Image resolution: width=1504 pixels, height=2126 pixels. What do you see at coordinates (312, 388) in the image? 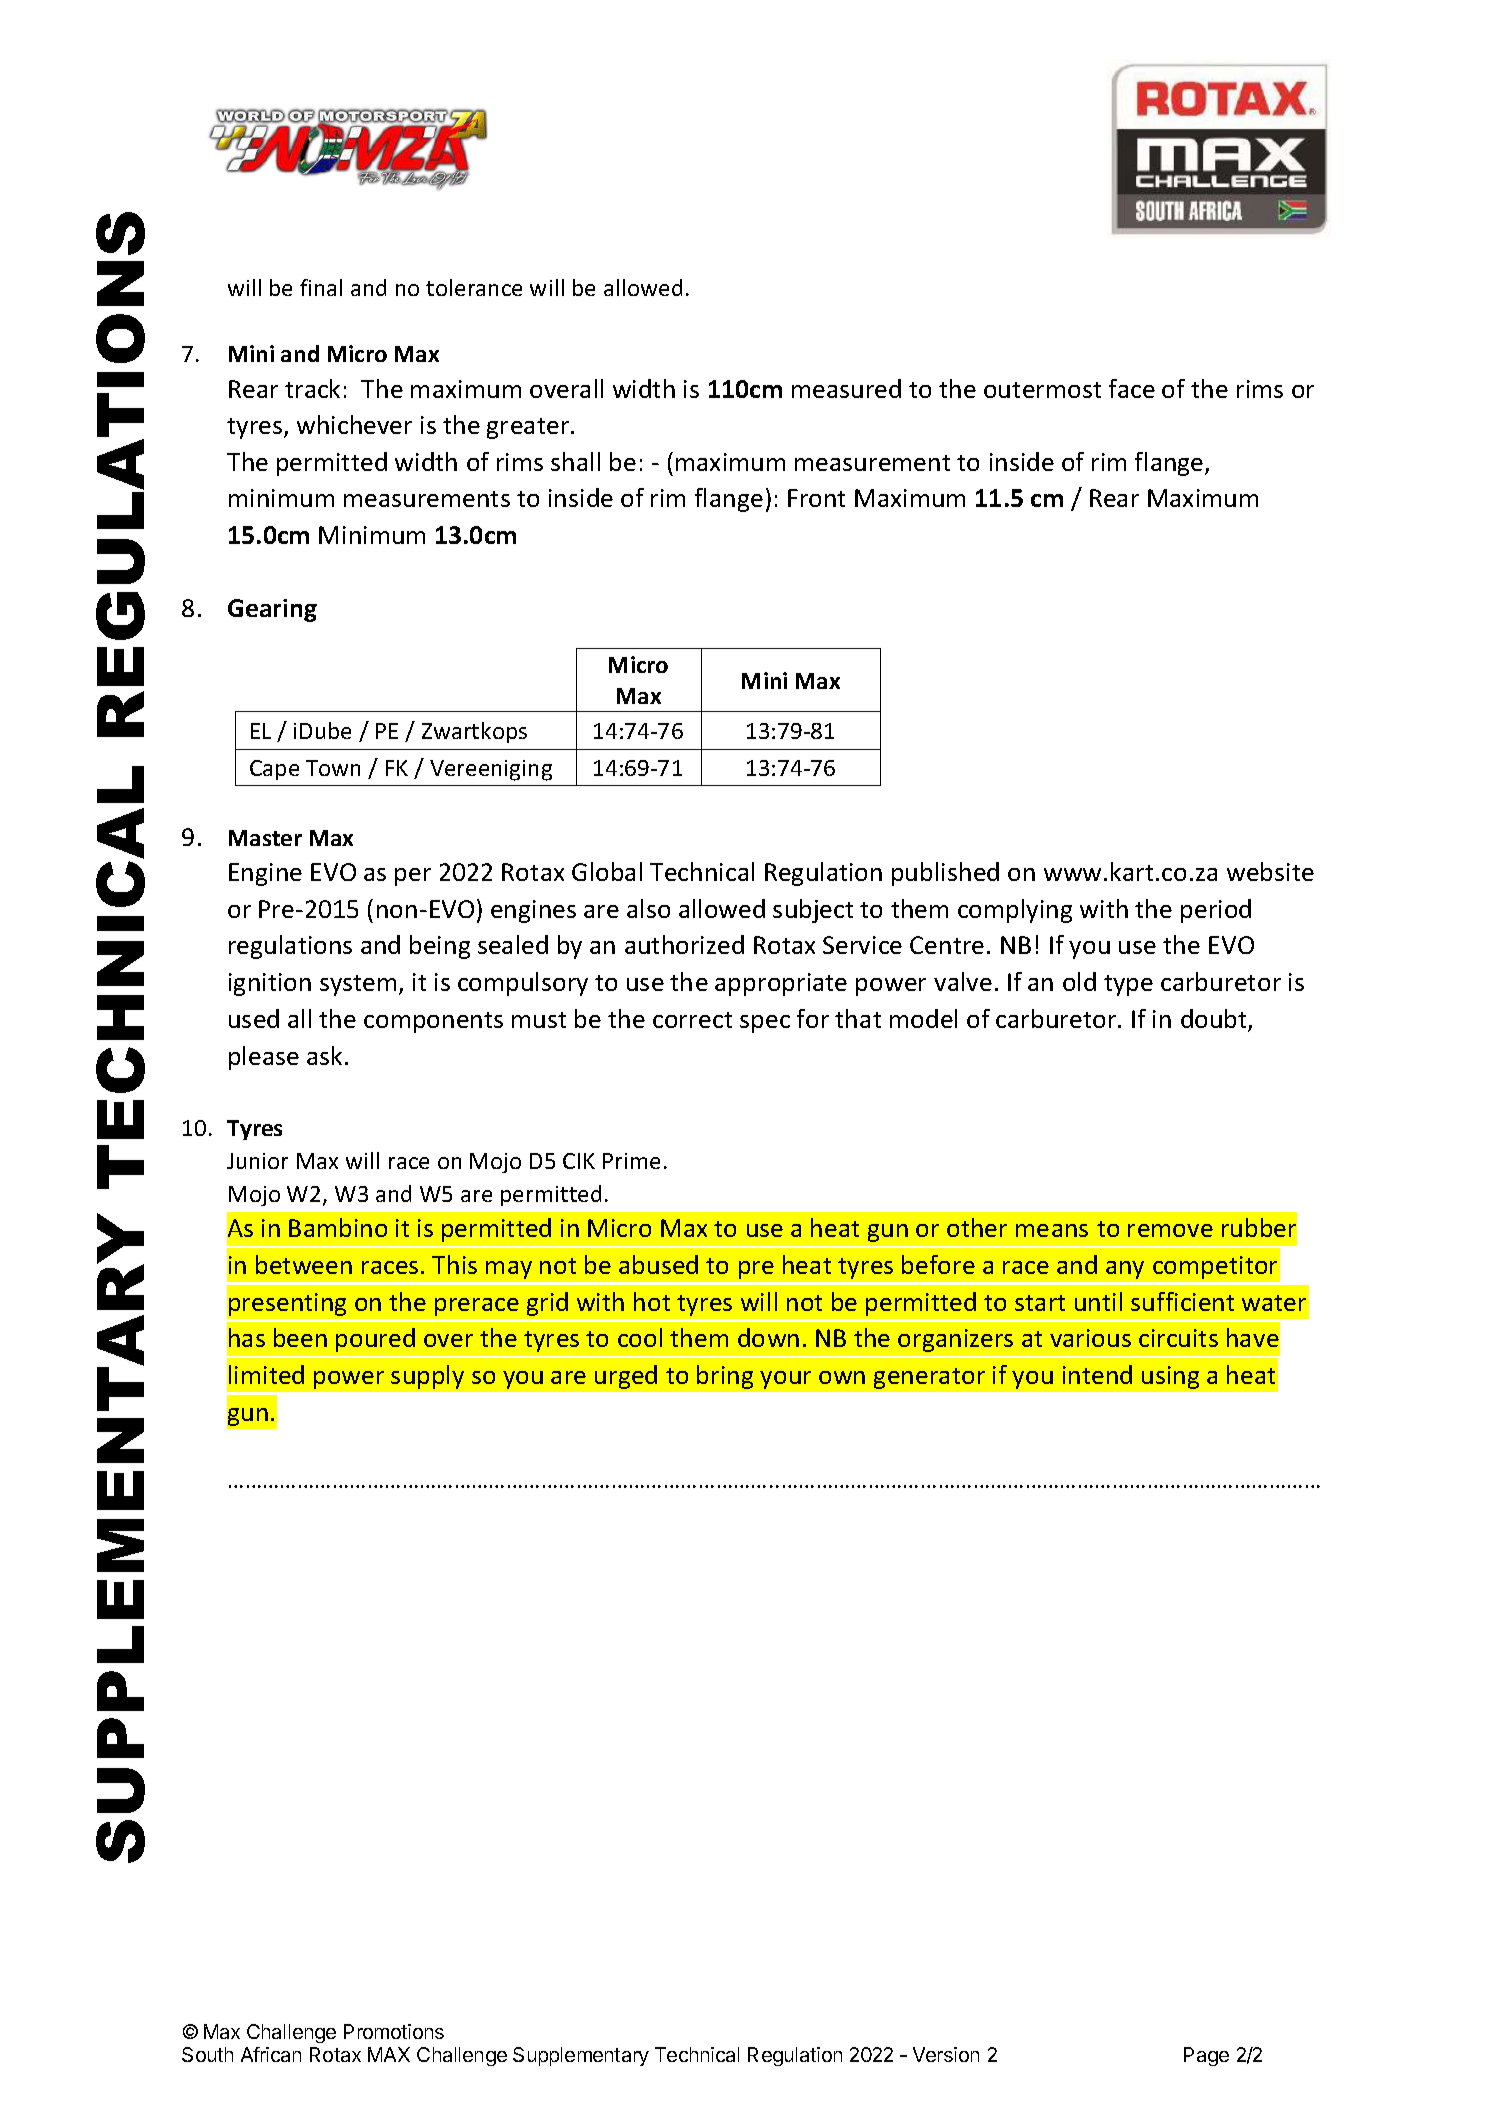
I see `track` at bounding box center [312, 388].
